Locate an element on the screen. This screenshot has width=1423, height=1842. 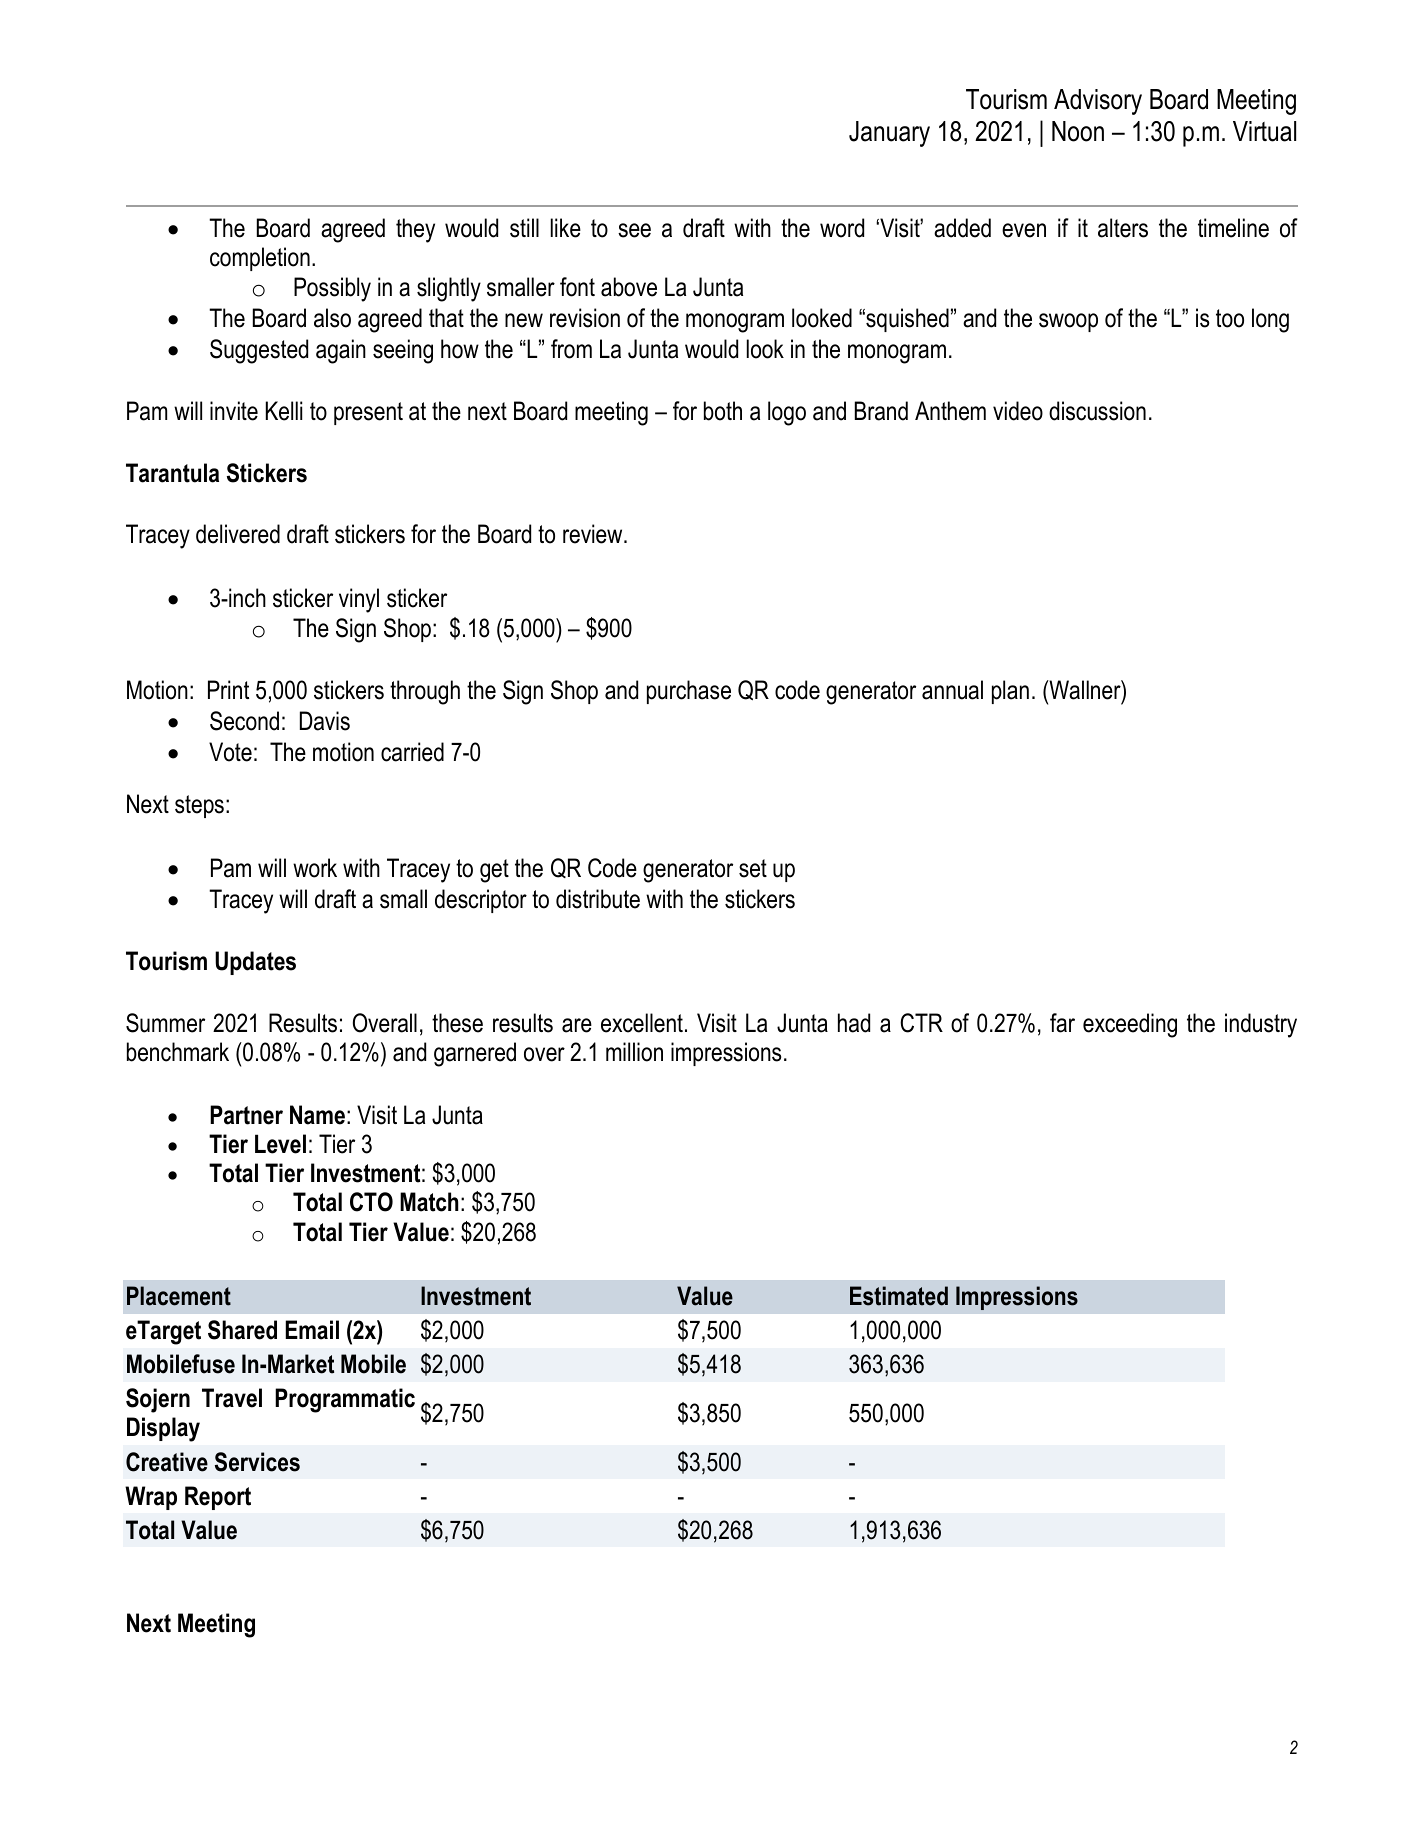
Noon is located at coordinates (1078, 131).
